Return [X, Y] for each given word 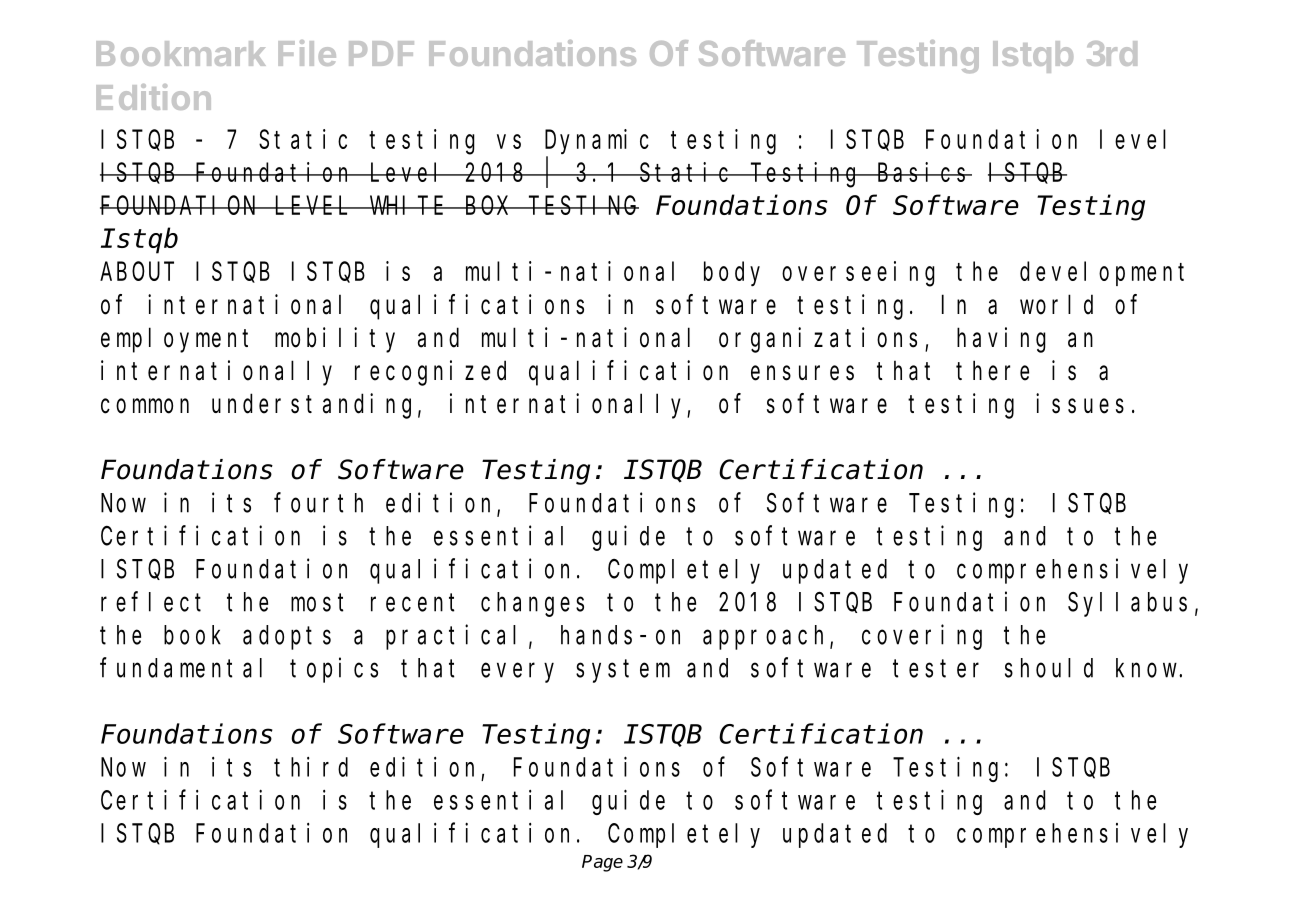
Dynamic [597, 141]
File [307, 53]
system [623, 671]
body [732, 274]
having [1001, 340]
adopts [287, 637]
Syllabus [1127, 604]
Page [602, 863]
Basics [924, 172]
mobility [335, 340]
